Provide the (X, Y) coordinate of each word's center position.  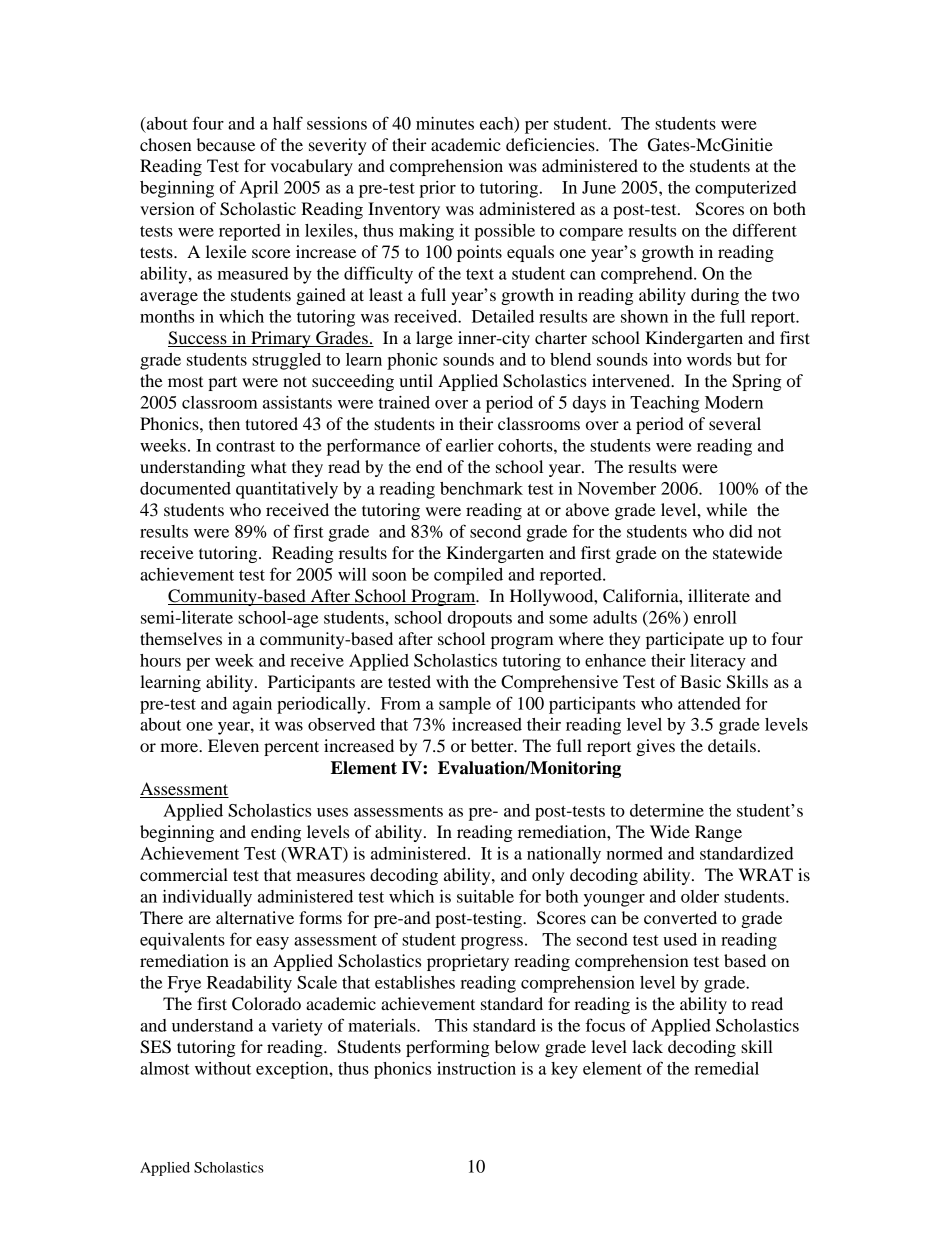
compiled (468, 576)
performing (448, 1048)
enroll (715, 617)
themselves (181, 638)
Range (718, 833)
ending (276, 833)
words (709, 359)
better (493, 745)
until (416, 380)
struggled (286, 361)
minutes (445, 123)
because (226, 144)
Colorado (266, 1004)
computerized (746, 189)
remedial (726, 1068)
